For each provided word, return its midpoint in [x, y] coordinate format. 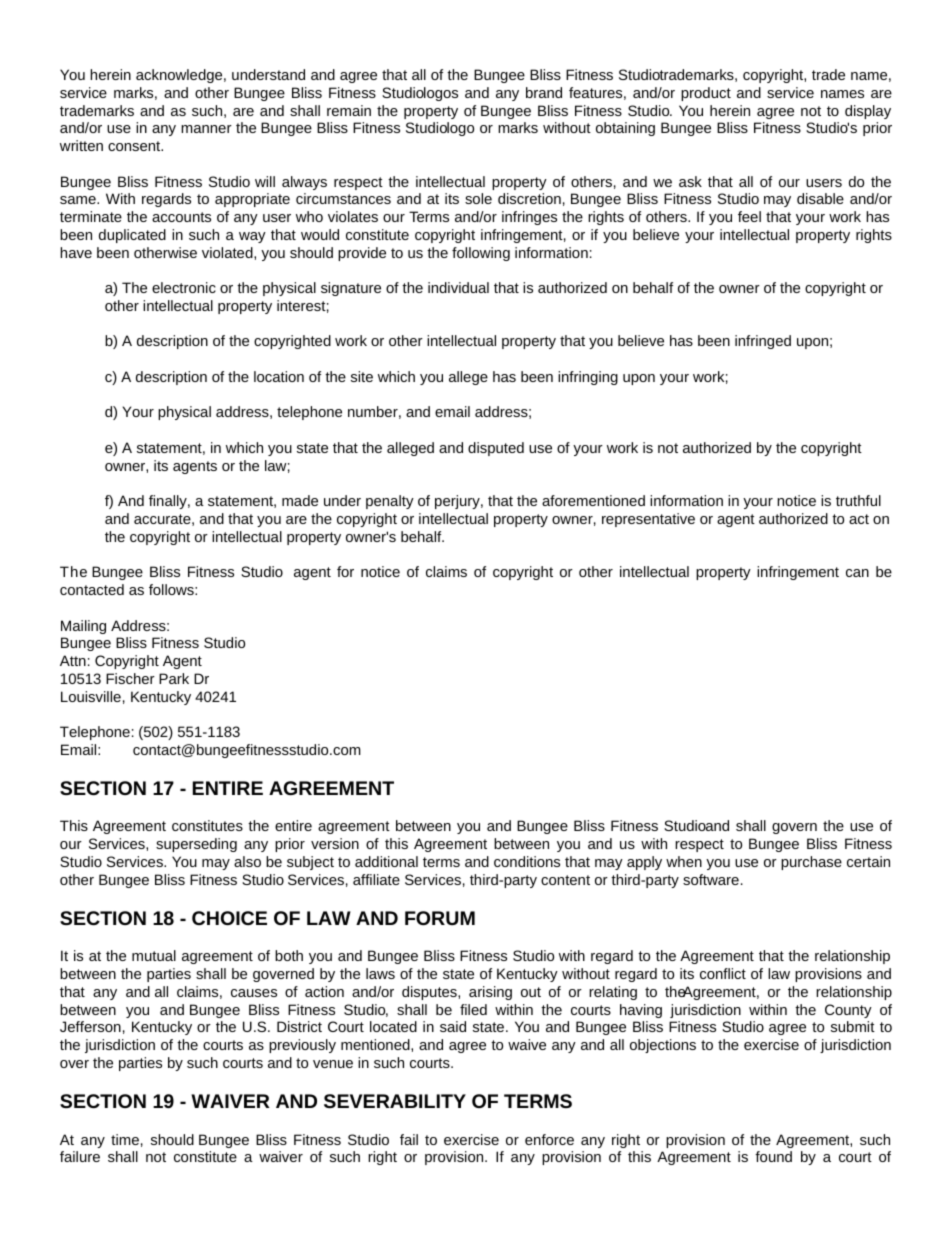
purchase [811, 863]
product [706, 94]
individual [458, 287]
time [125, 1139]
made [300, 500]
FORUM [440, 918]
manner [206, 129]
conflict [723, 973]
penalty [390, 502]
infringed [763, 342]
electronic [184, 287]
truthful [858, 500]
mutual [154, 955]
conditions [527, 861]
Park [174, 678]
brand [544, 92]
